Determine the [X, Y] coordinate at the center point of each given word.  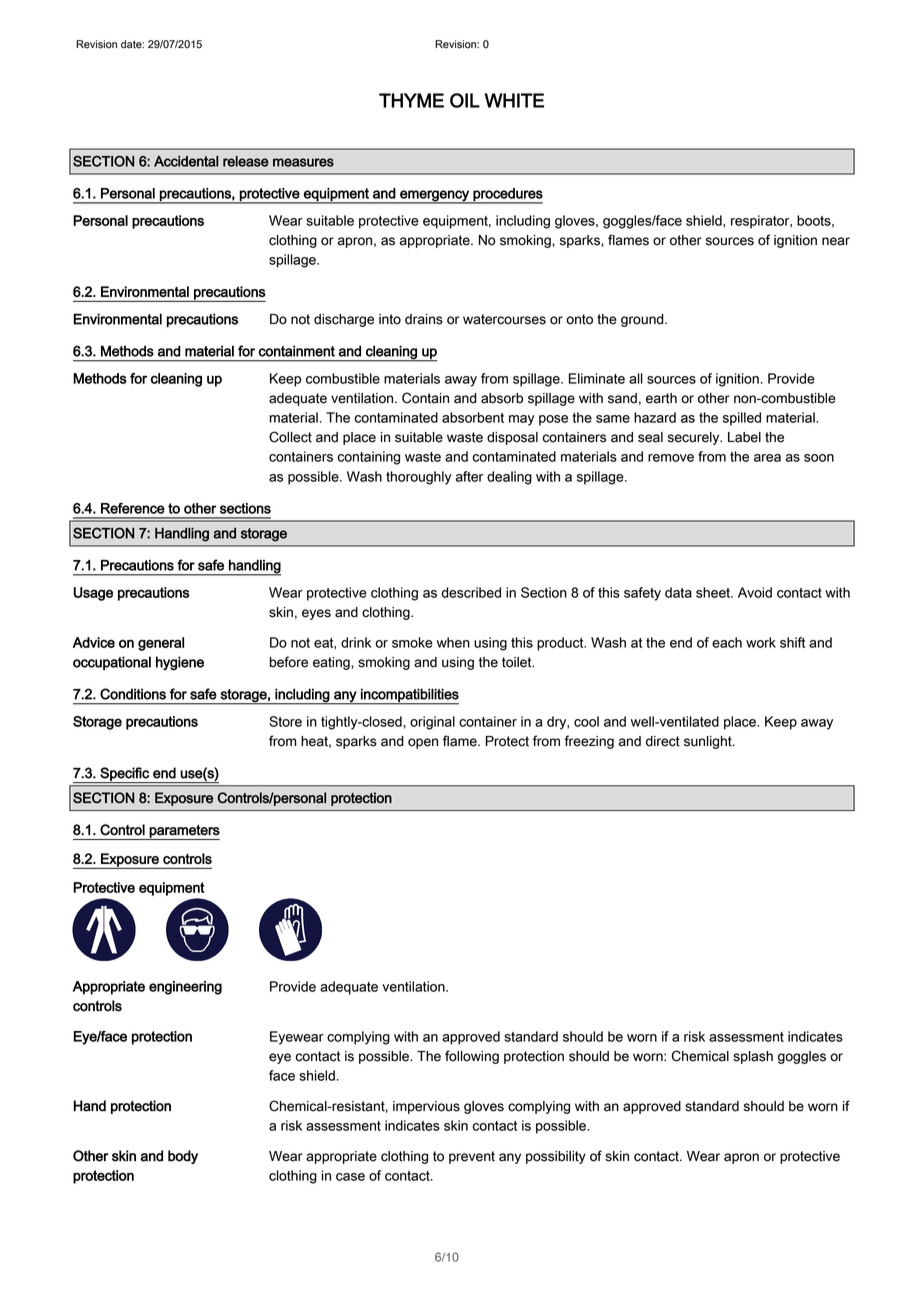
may [522, 420]
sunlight [709, 742]
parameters [184, 832]
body [183, 1157]
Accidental [186, 161]
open [423, 743]
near [836, 241]
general [161, 644]
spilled [742, 419]
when [453, 642]
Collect [290, 437]
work [761, 642]
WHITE [514, 100]
